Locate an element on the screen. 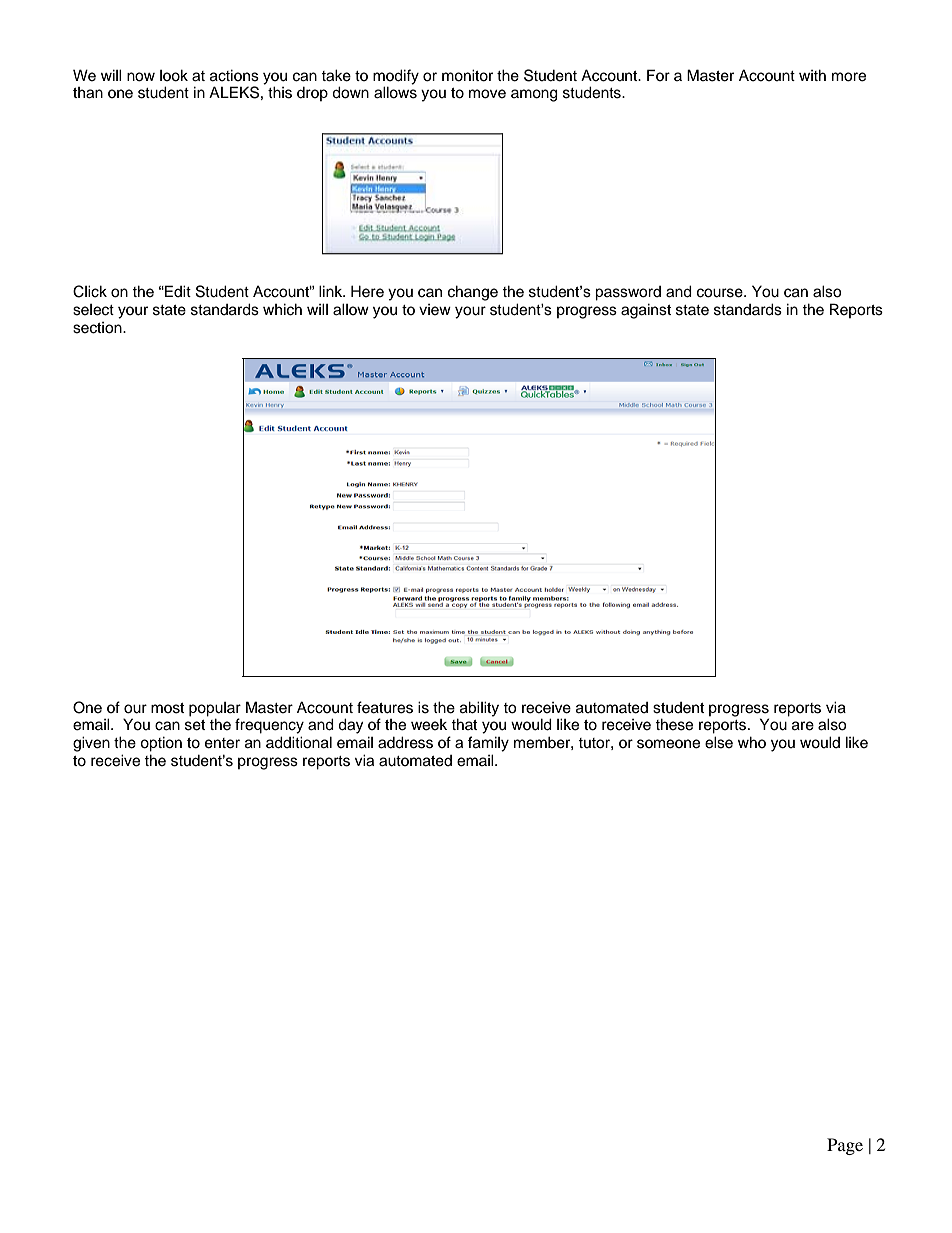 This screenshot has width=952, height=1233. look is located at coordinates (174, 75).
